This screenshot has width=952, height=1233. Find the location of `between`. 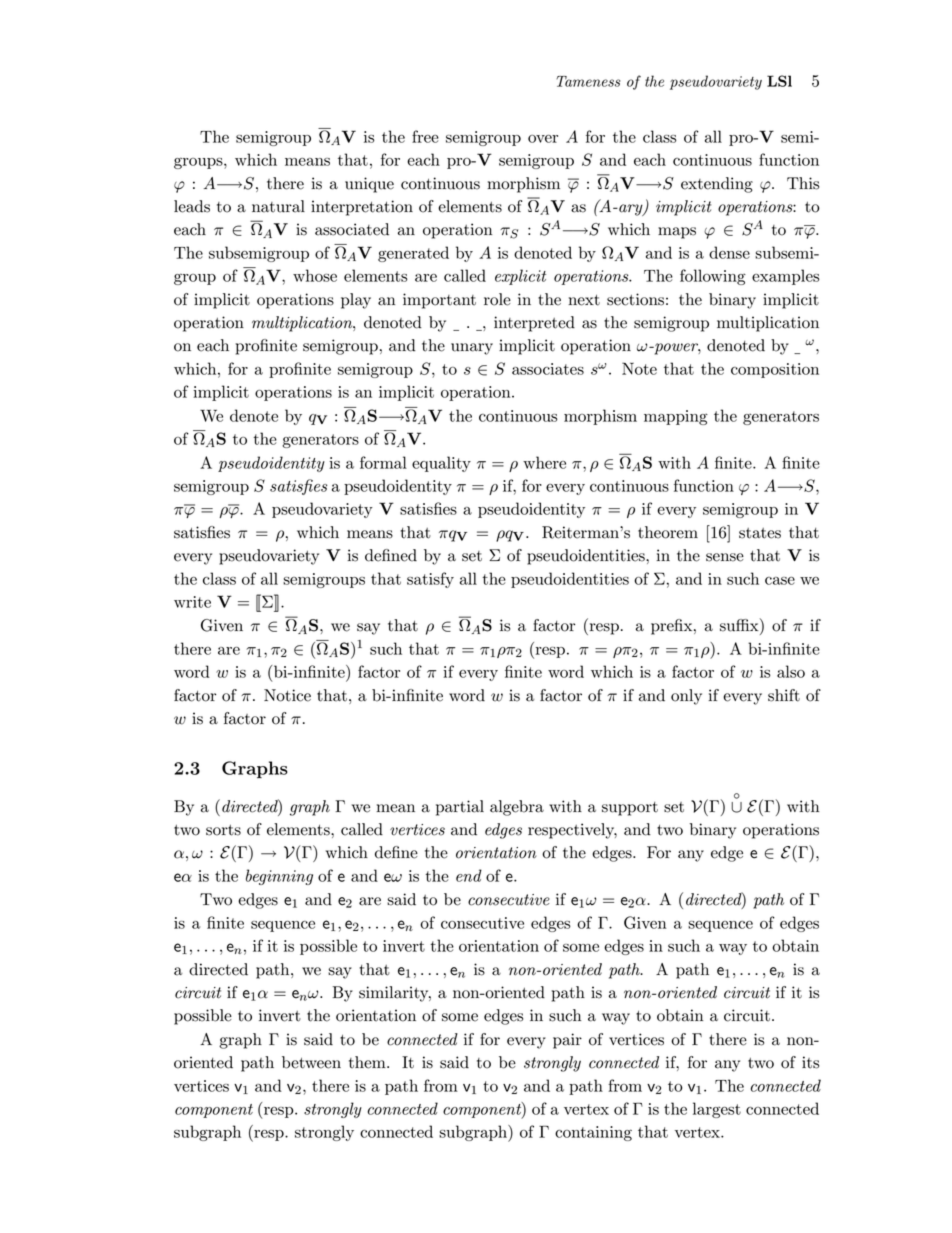

between is located at coordinates (311, 1062).
